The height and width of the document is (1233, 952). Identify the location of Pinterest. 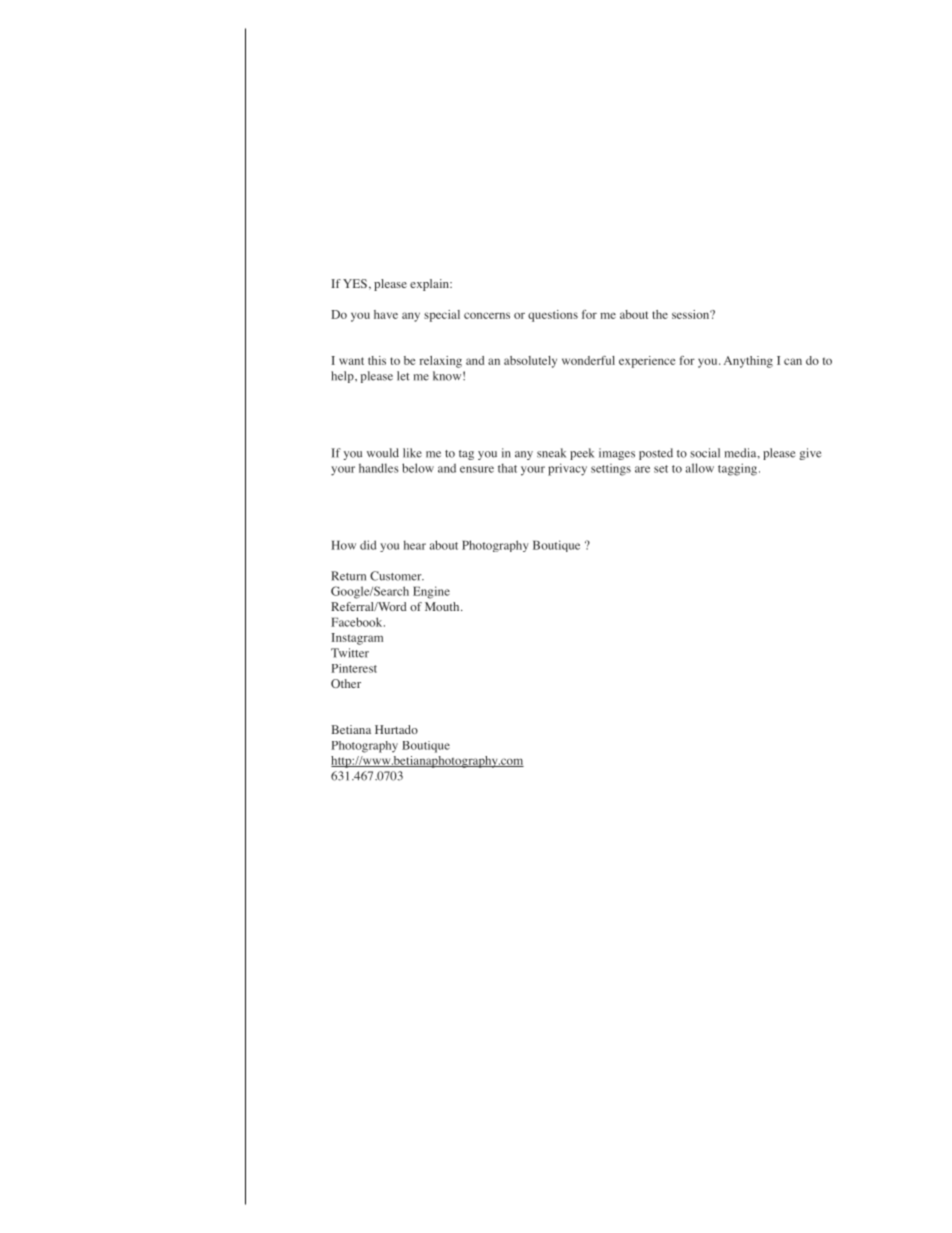
(354, 668).
